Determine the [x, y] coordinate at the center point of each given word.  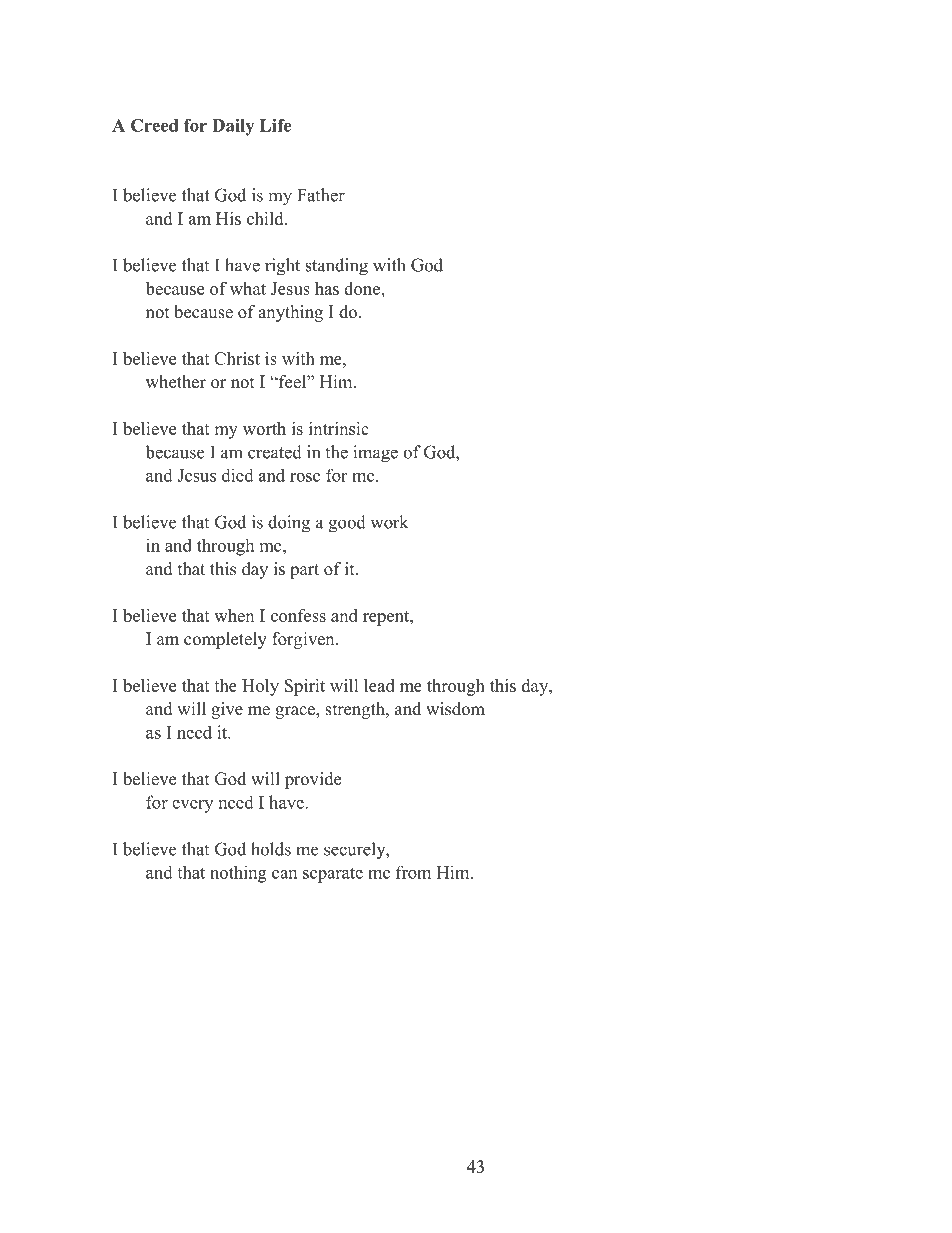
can [284, 874]
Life [275, 125]
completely [225, 640]
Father [321, 195]
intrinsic [339, 428]
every [192, 806]
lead [379, 685]
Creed [154, 125]
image [375, 454]
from [413, 872]
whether [176, 382]
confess [298, 615]
